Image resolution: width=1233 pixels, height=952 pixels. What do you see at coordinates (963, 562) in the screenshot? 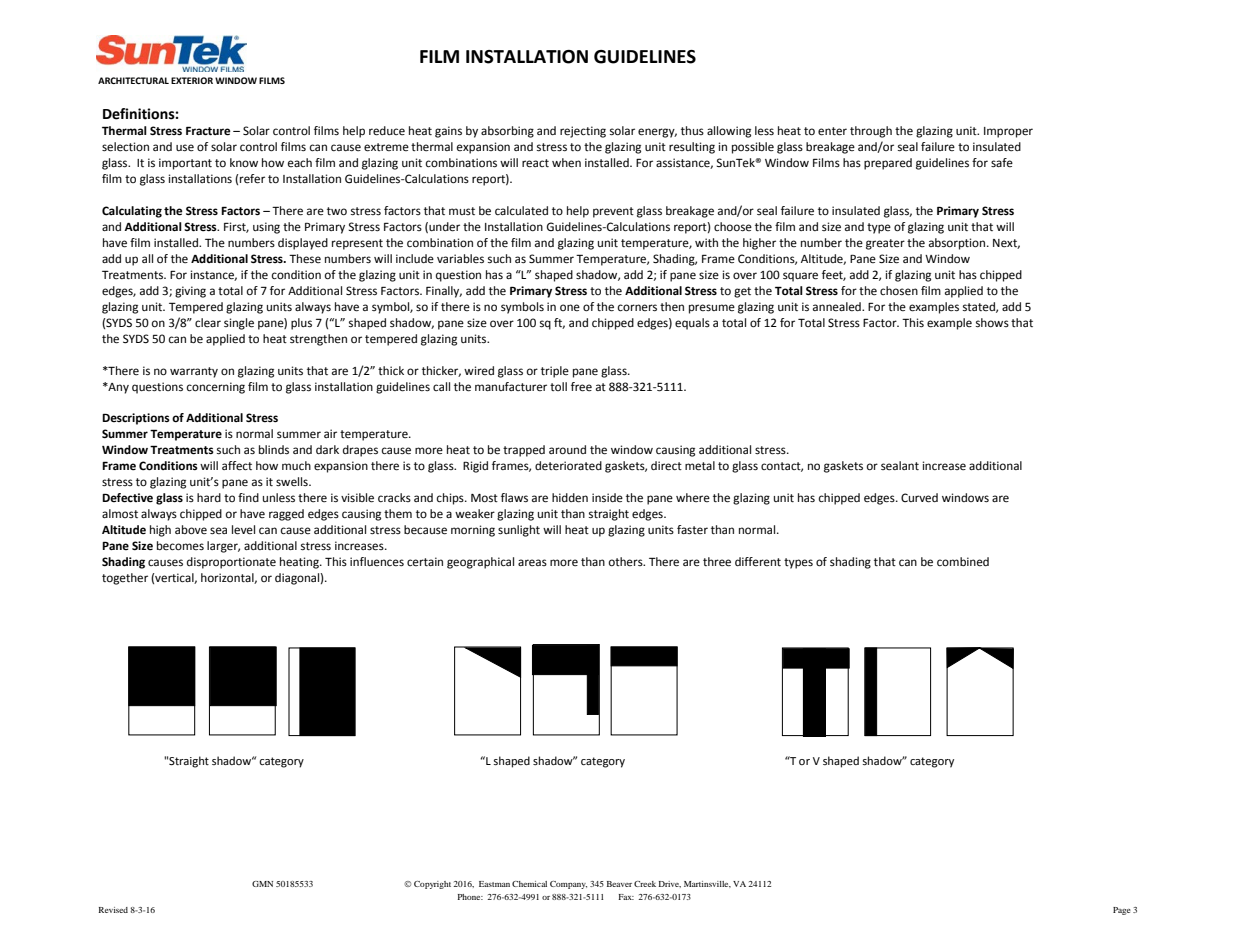
I see `combined` at bounding box center [963, 562].
